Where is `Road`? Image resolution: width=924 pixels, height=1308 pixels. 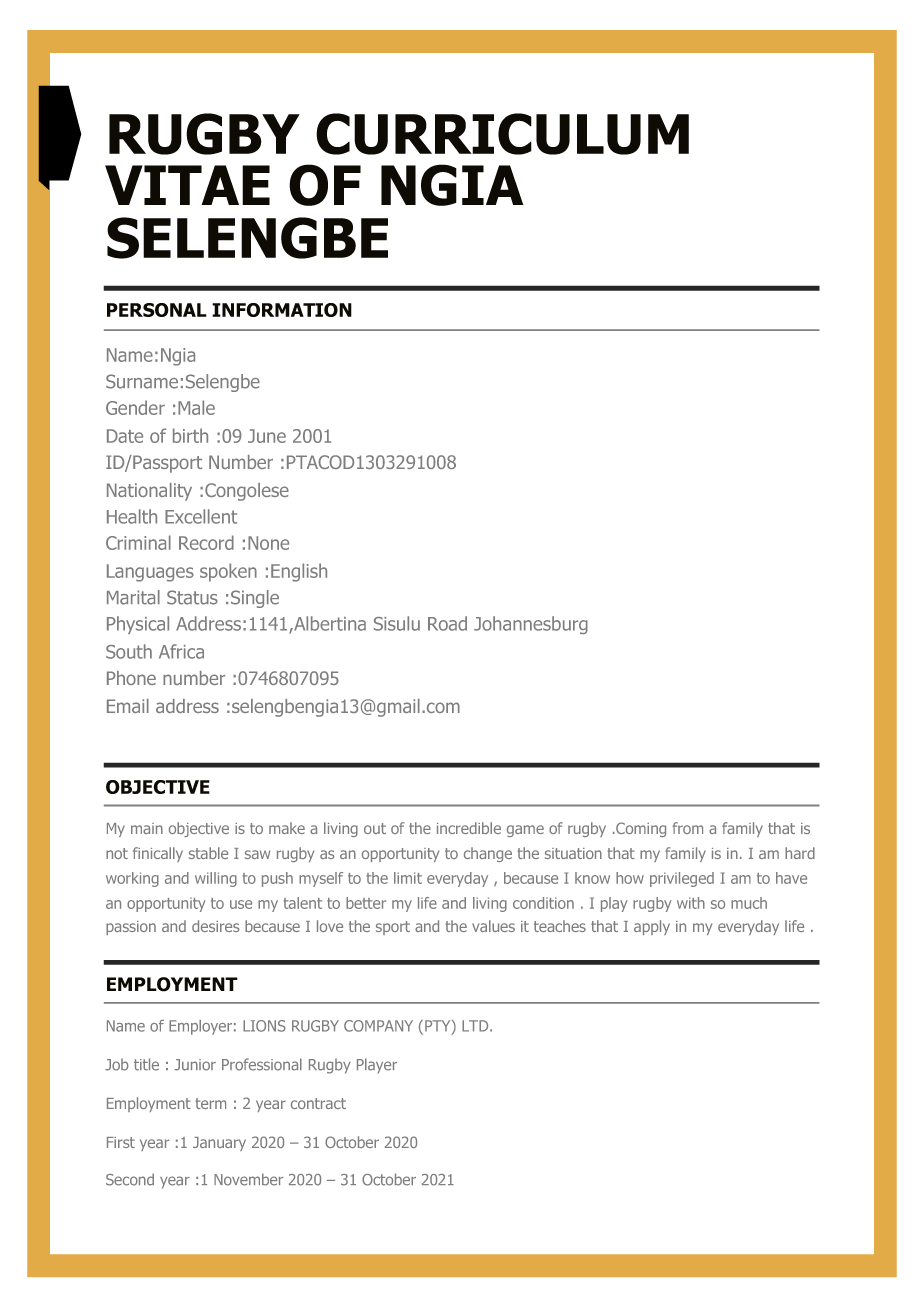
Road is located at coordinates (447, 623).
